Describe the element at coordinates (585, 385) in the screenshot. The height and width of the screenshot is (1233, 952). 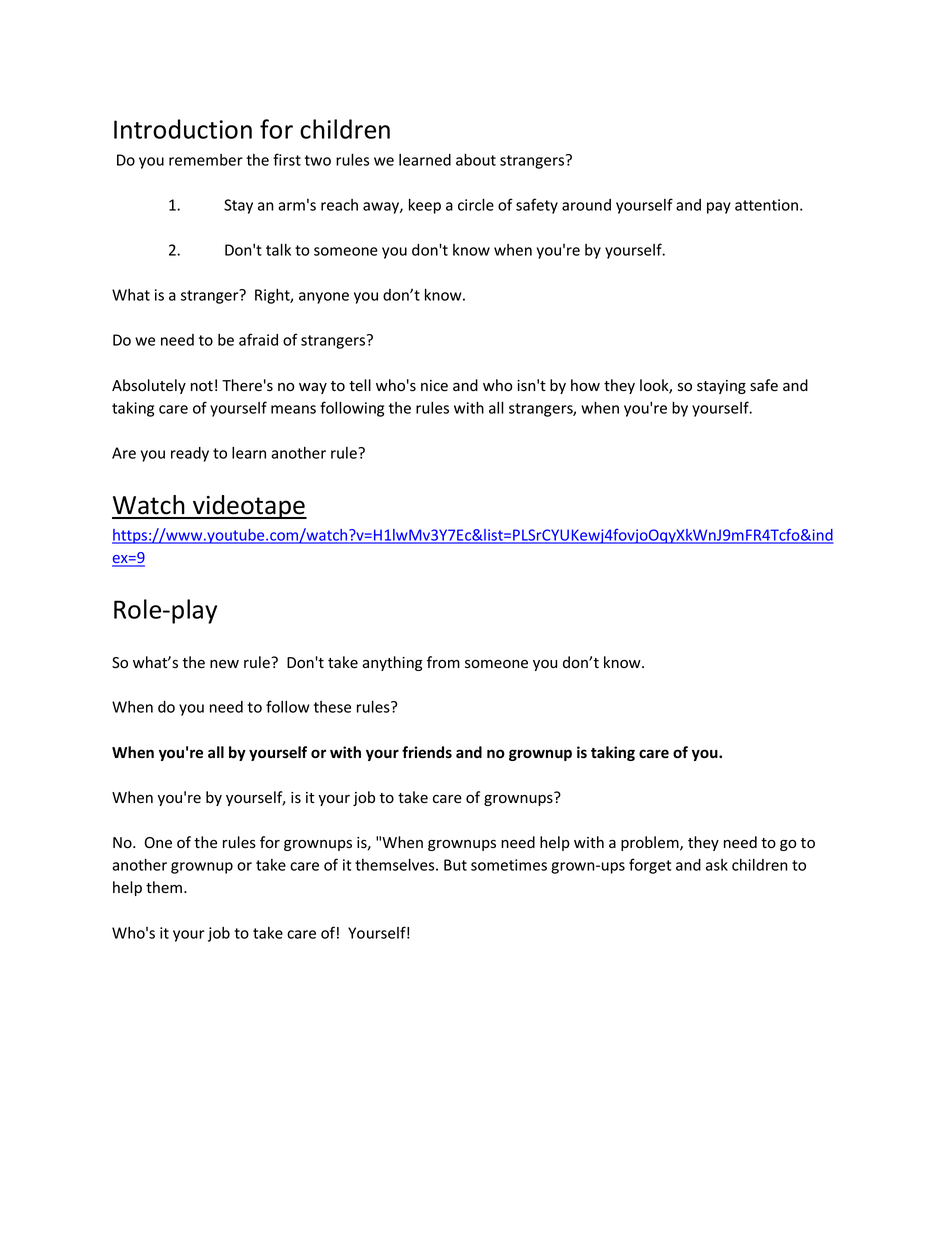
I see `how` at that location.
